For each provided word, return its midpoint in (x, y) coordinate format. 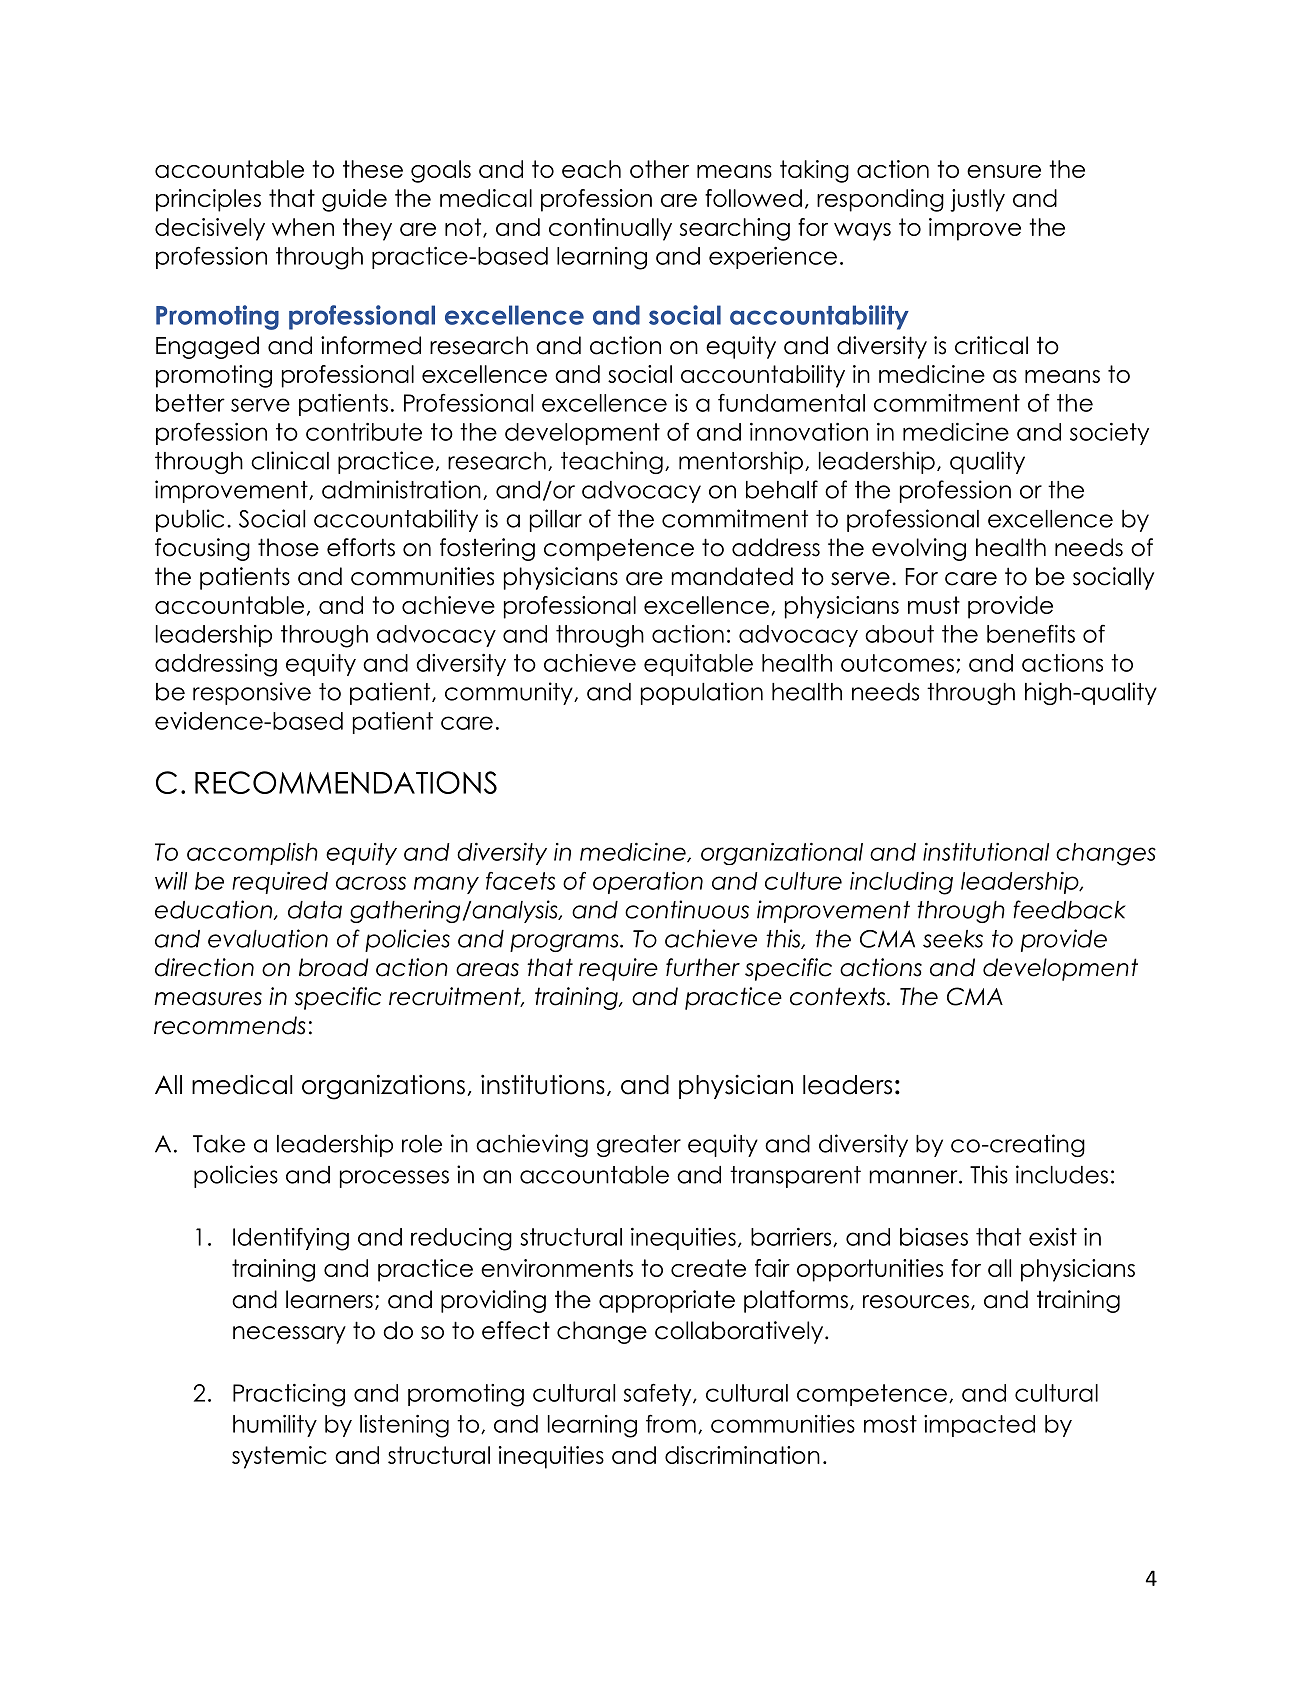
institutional (986, 852)
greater (639, 1146)
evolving (919, 549)
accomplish (252, 854)
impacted (979, 1426)
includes (1062, 1174)
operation (648, 883)
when (303, 227)
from (671, 1423)
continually (610, 229)
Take (219, 1144)
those (288, 547)
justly (977, 200)
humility (275, 1426)
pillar (556, 520)
